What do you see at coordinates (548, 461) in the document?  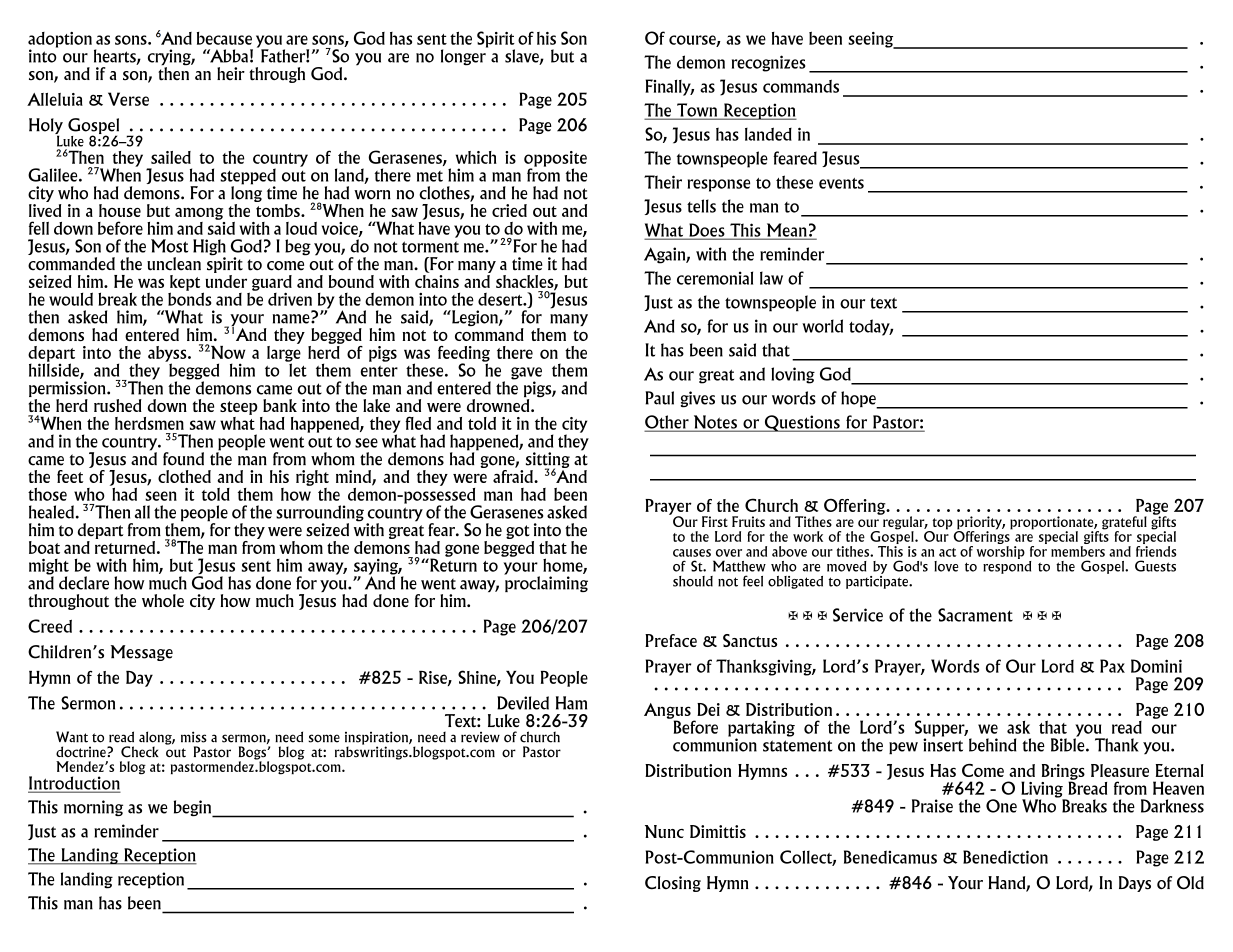 I see `sitting` at bounding box center [548, 461].
